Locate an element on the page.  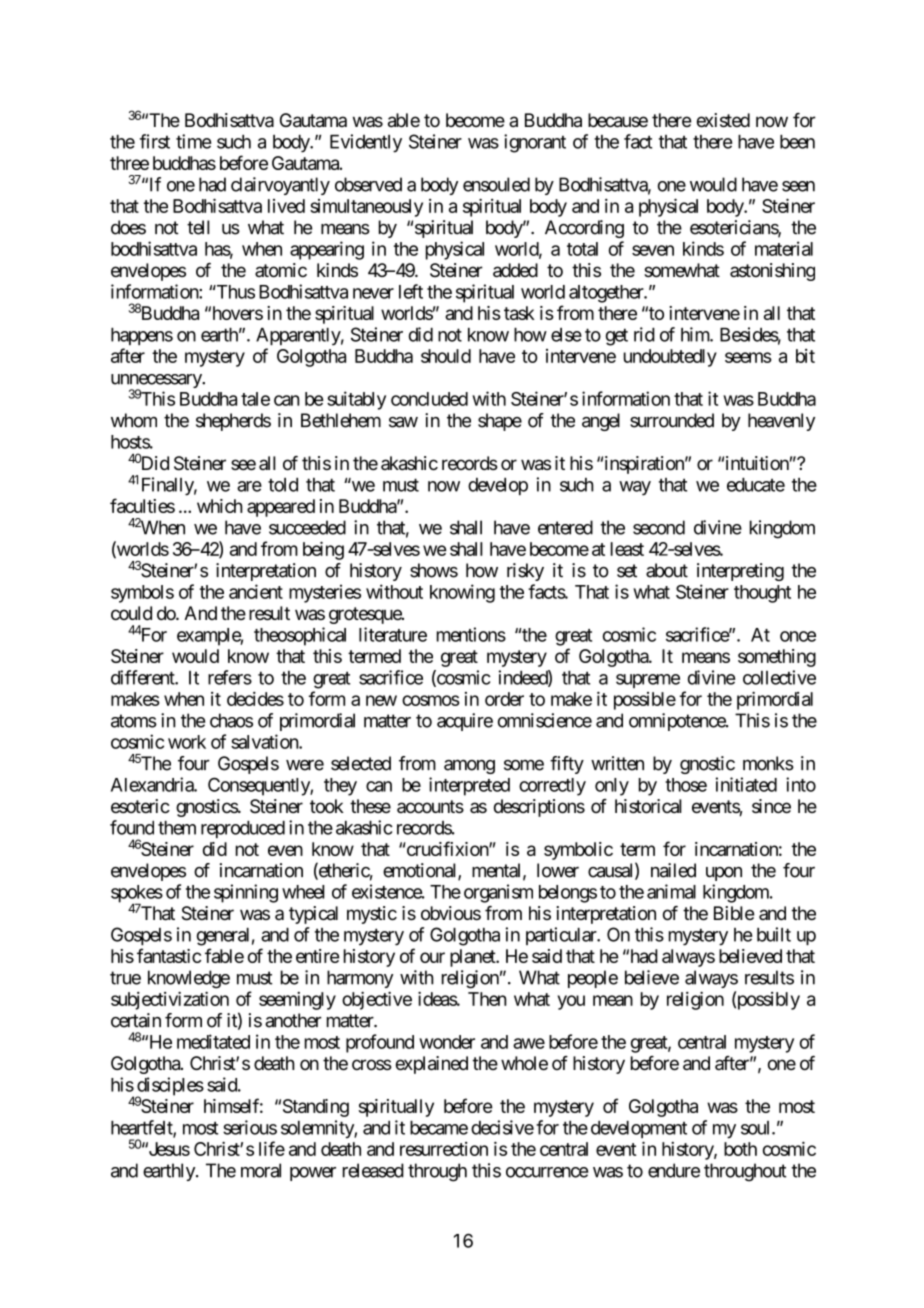
ignorant is located at coordinates (535, 143).
